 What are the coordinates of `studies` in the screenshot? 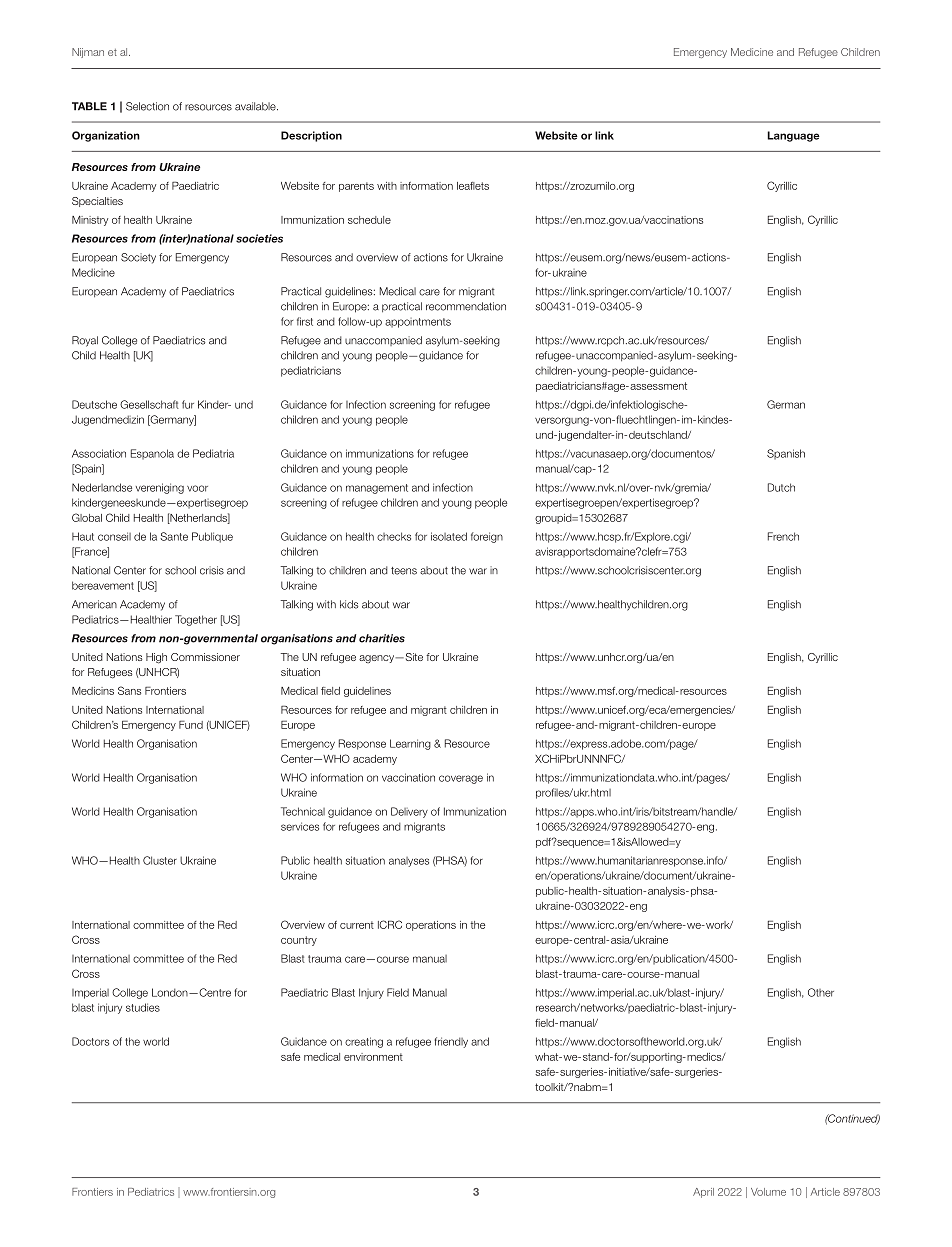 It's located at (143, 1007).
